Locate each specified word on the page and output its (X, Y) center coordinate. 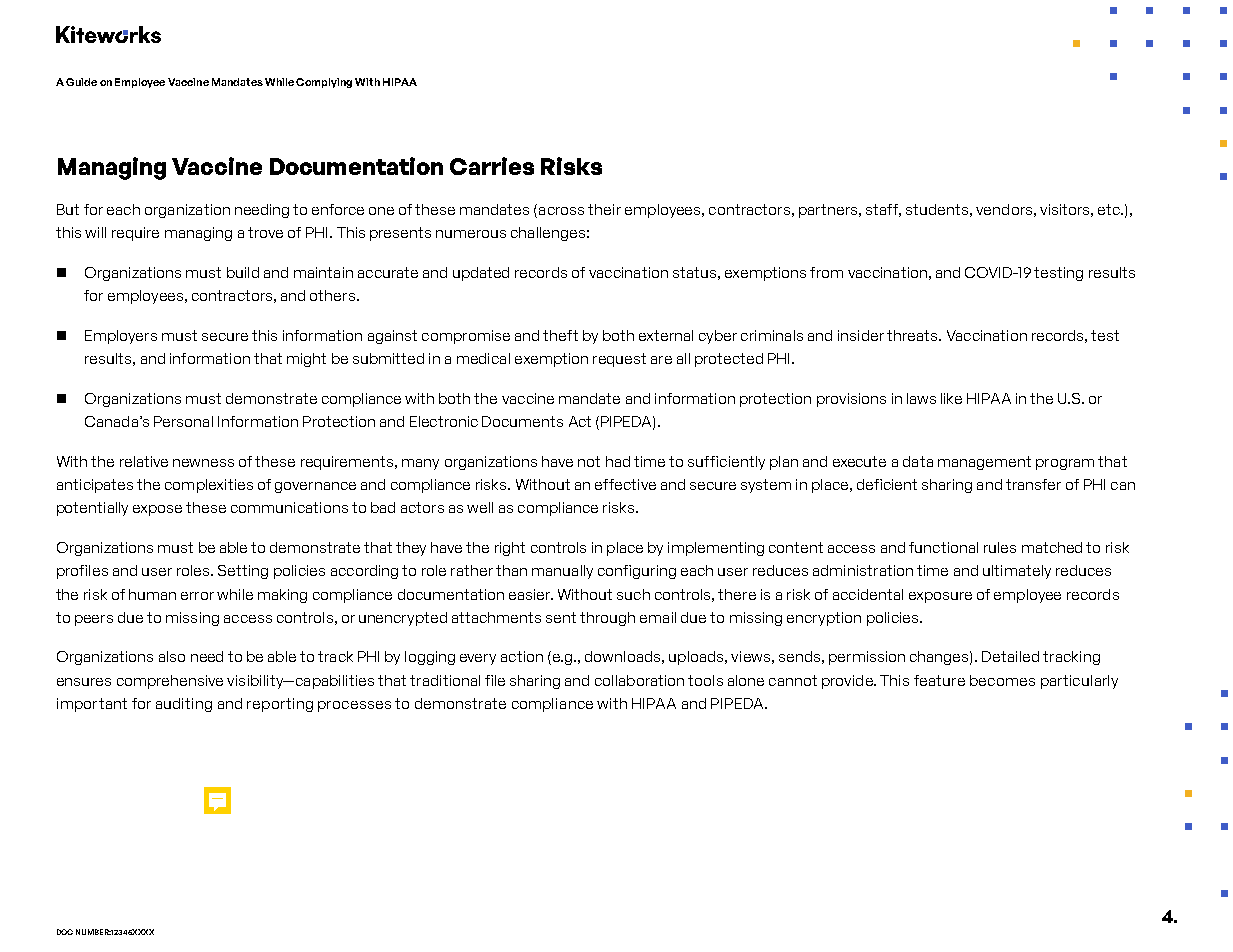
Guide (81, 82)
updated (481, 274)
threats (913, 335)
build (243, 272)
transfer (1033, 484)
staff (883, 210)
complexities (209, 486)
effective (625, 484)
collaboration (639, 680)
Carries (492, 166)
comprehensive (170, 682)
